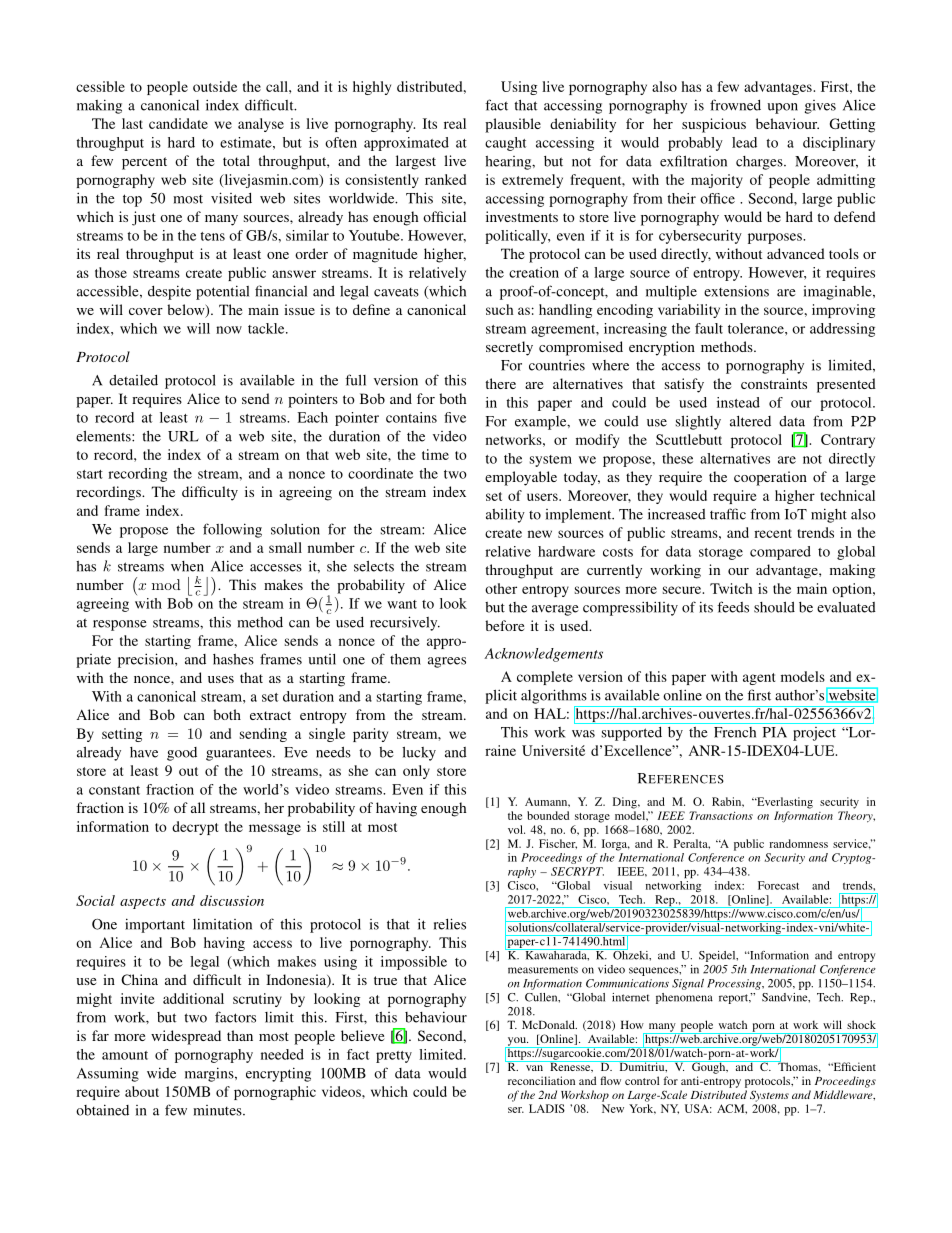  Describe the element at coordinates (798, 843) in the screenshot. I see `randomness` at that location.
